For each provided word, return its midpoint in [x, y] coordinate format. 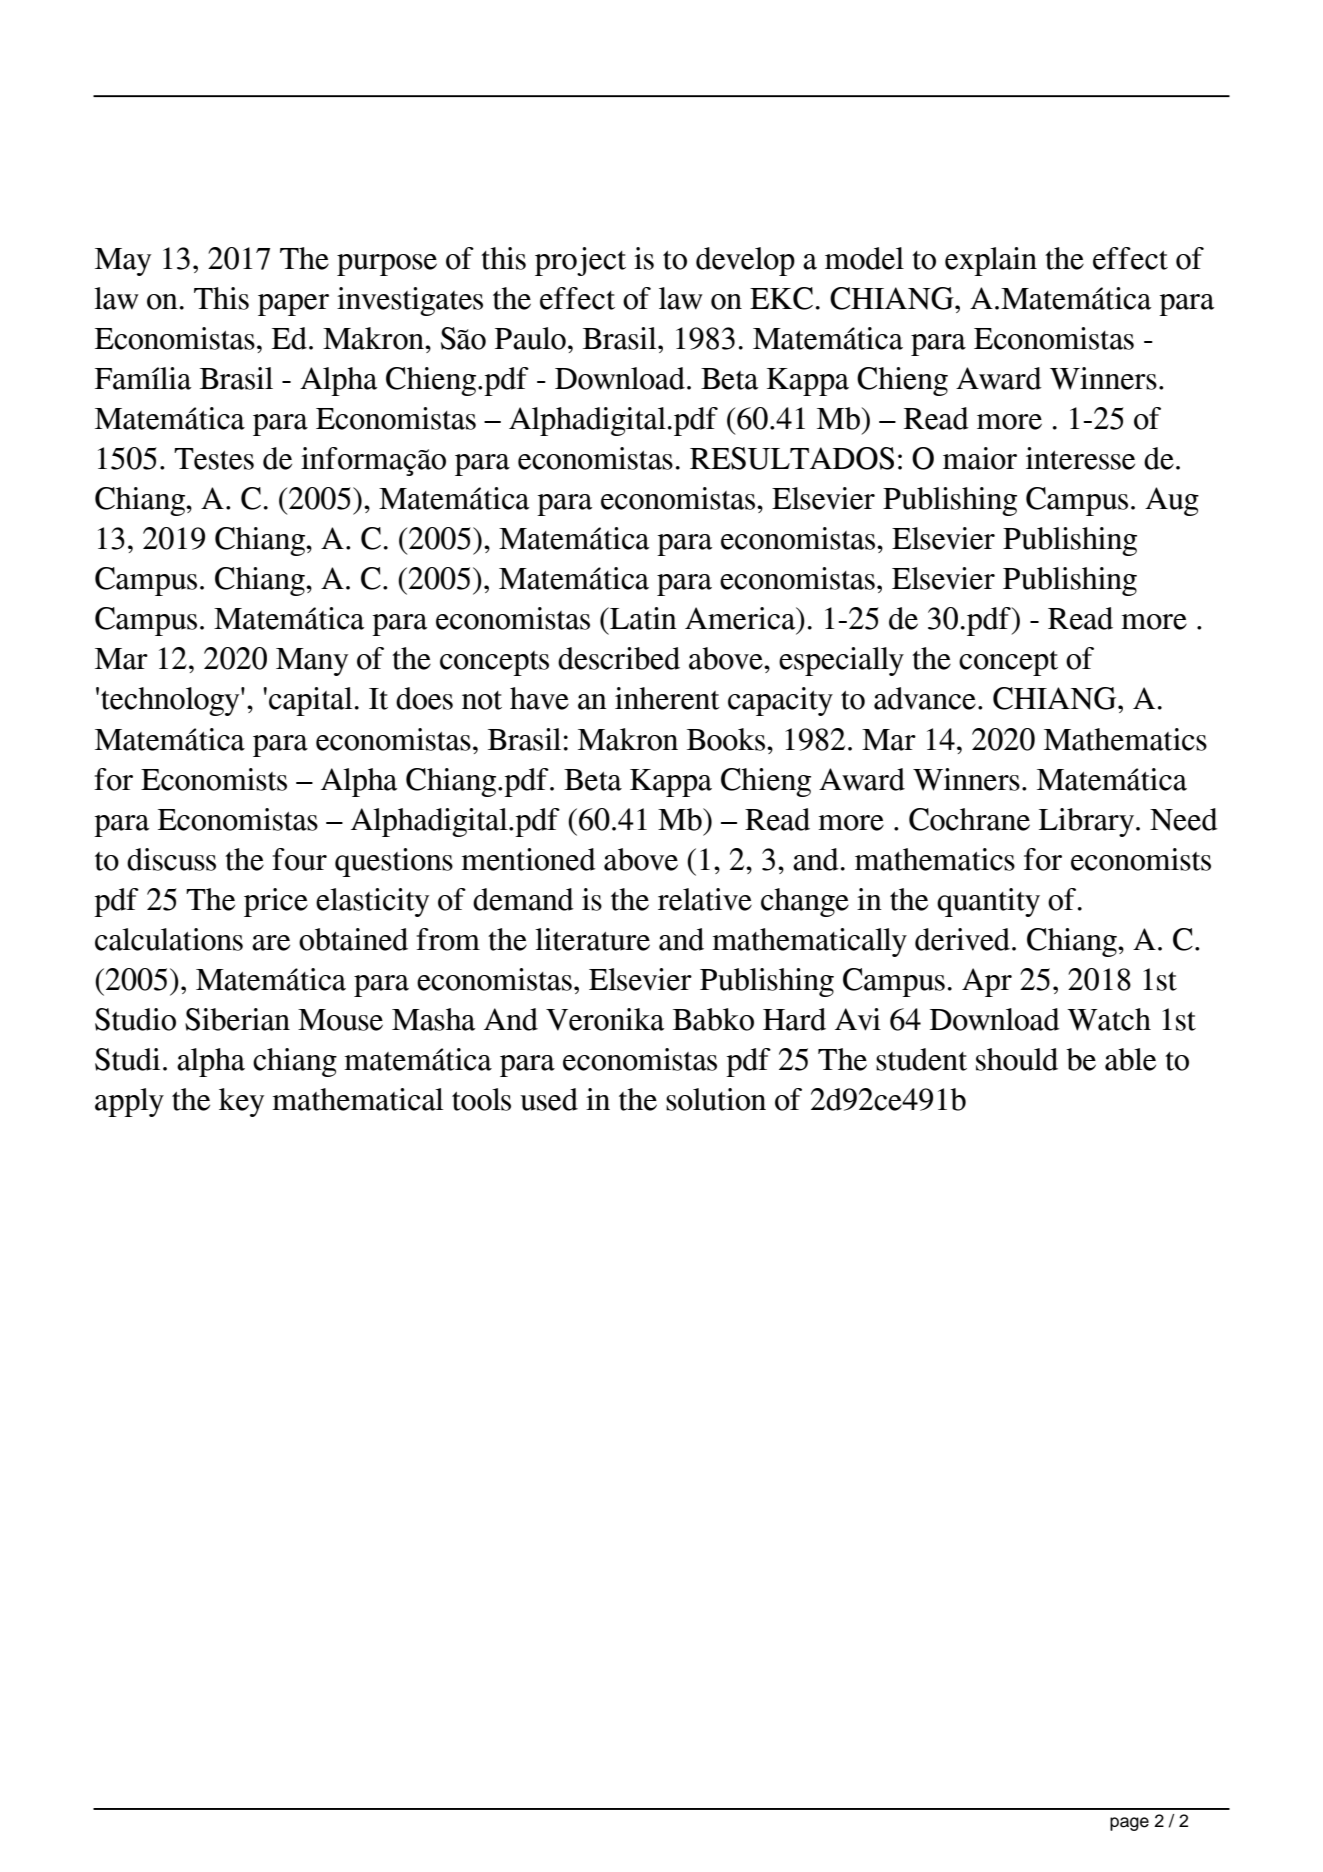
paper [293, 305]
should [1017, 1059]
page [1129, 1824]
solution [716, 1099]
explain [991, 261]
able [1130, 1059]
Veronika [605, 1019]
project [580, 261]
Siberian [237, 1019]
